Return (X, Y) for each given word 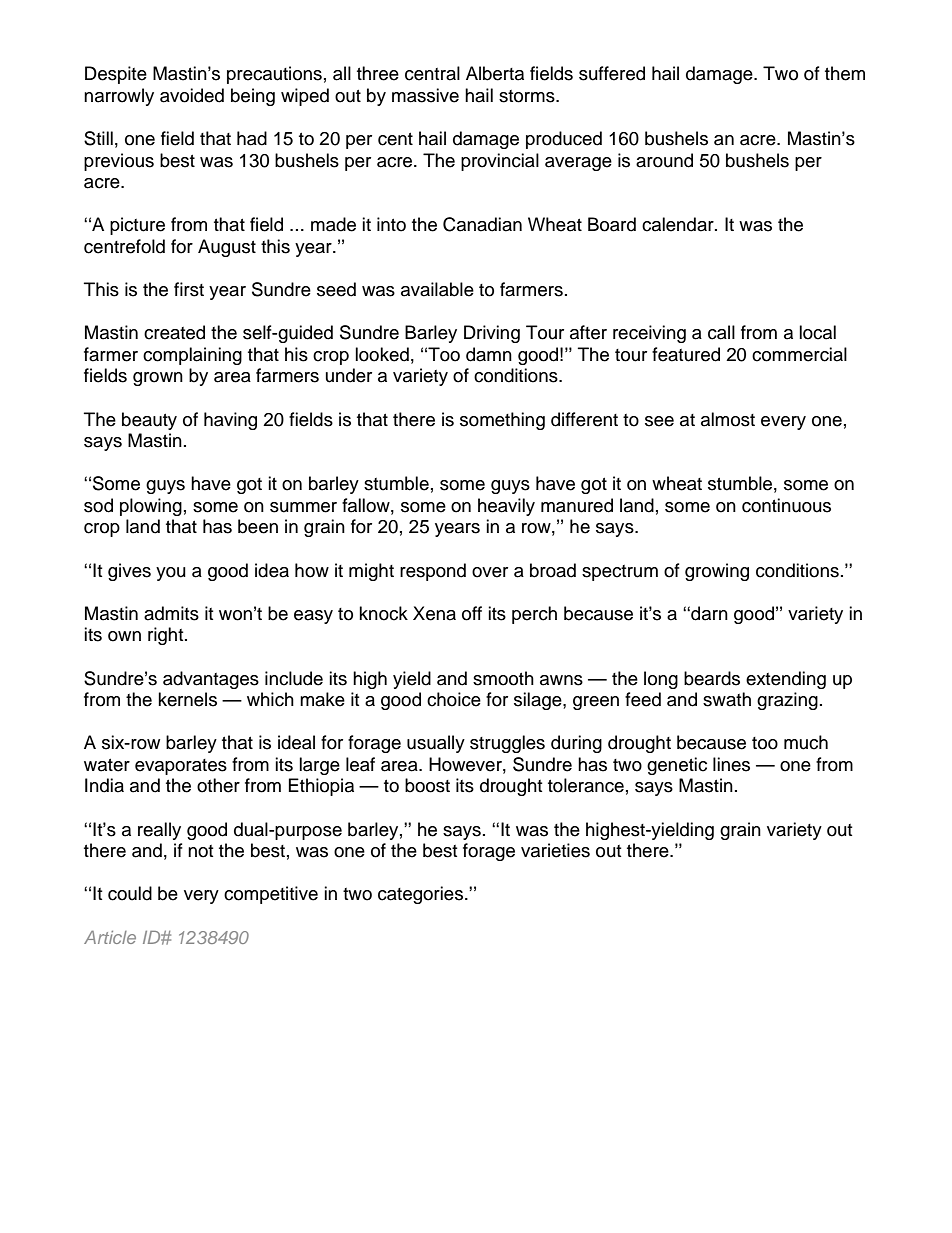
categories (422, 895)
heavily (506, 507)
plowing (151, 507)
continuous (786, 505)
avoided (192, 95)
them (845, 73)
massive (425, 95)
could (130, 893)
